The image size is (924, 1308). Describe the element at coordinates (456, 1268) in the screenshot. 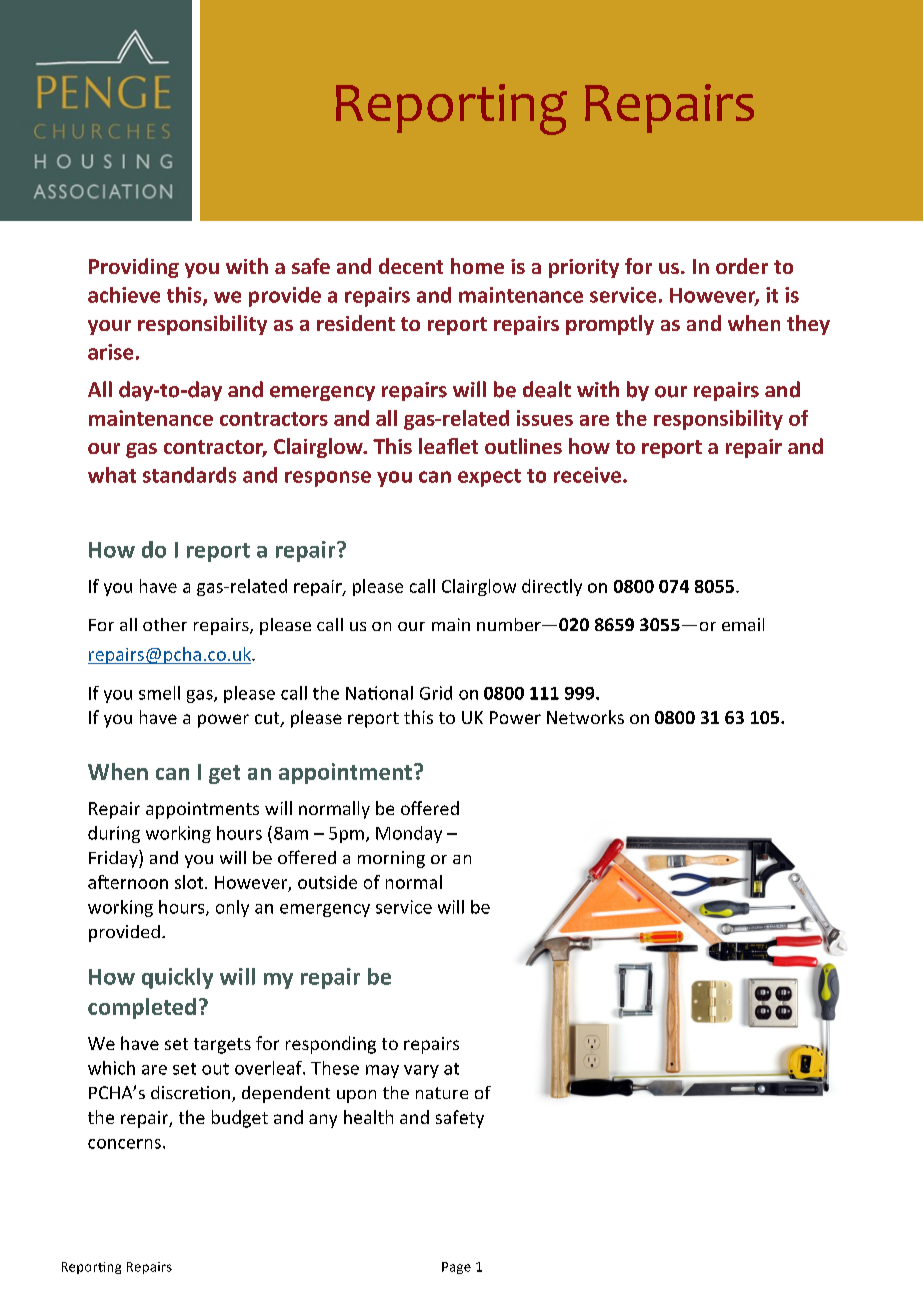

I see `Page` at that location.
